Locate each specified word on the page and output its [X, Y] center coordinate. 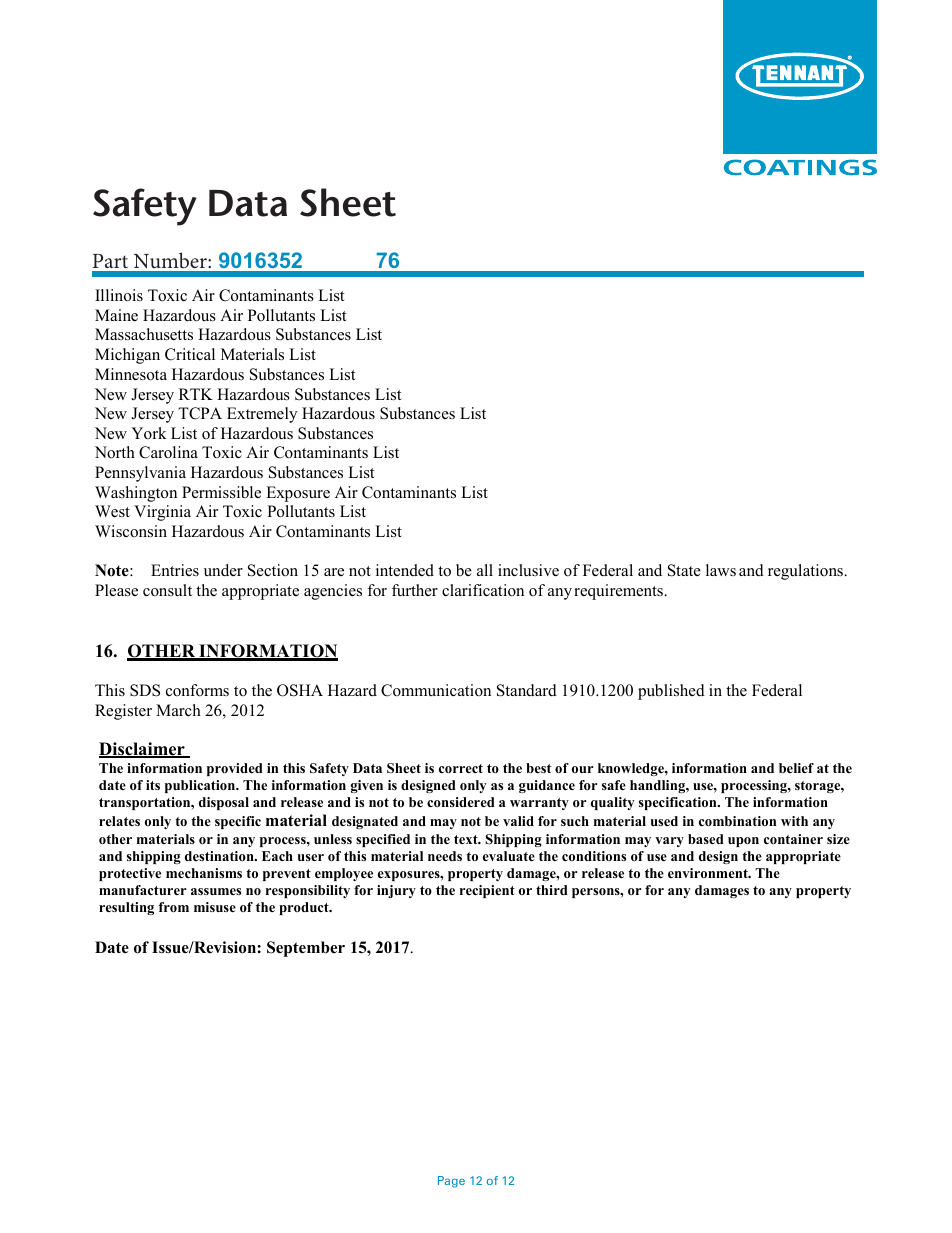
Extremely [262, 415]
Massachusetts [144, 334]
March [178, 710]
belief [796, 768]
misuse [215, 907]
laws [721, 570]
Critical [190, 354]
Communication [436, 690]
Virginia [162, 513]
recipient [487, 891]
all [485, 570]
